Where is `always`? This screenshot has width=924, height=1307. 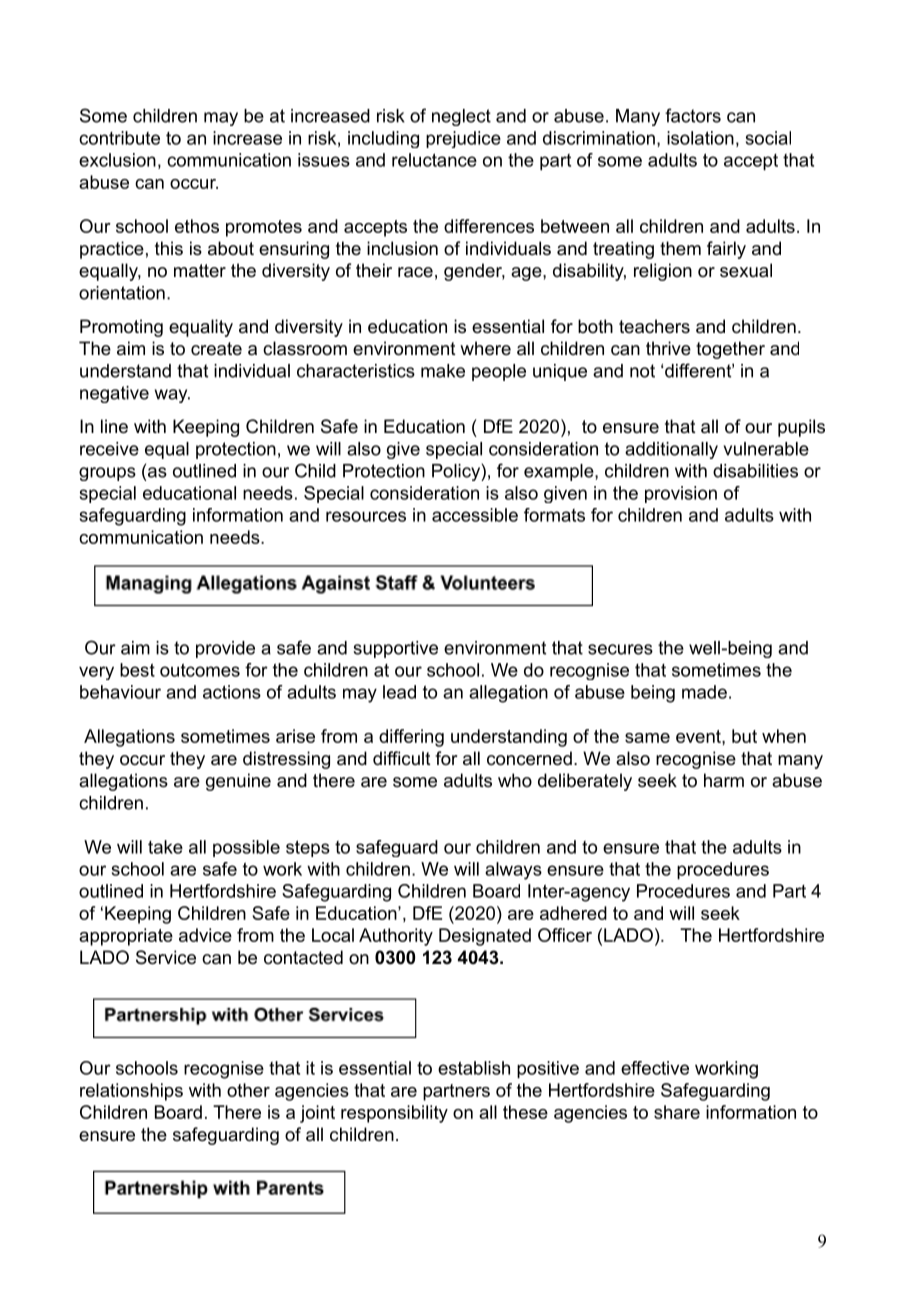 always is located at coordinates (513, 871).
